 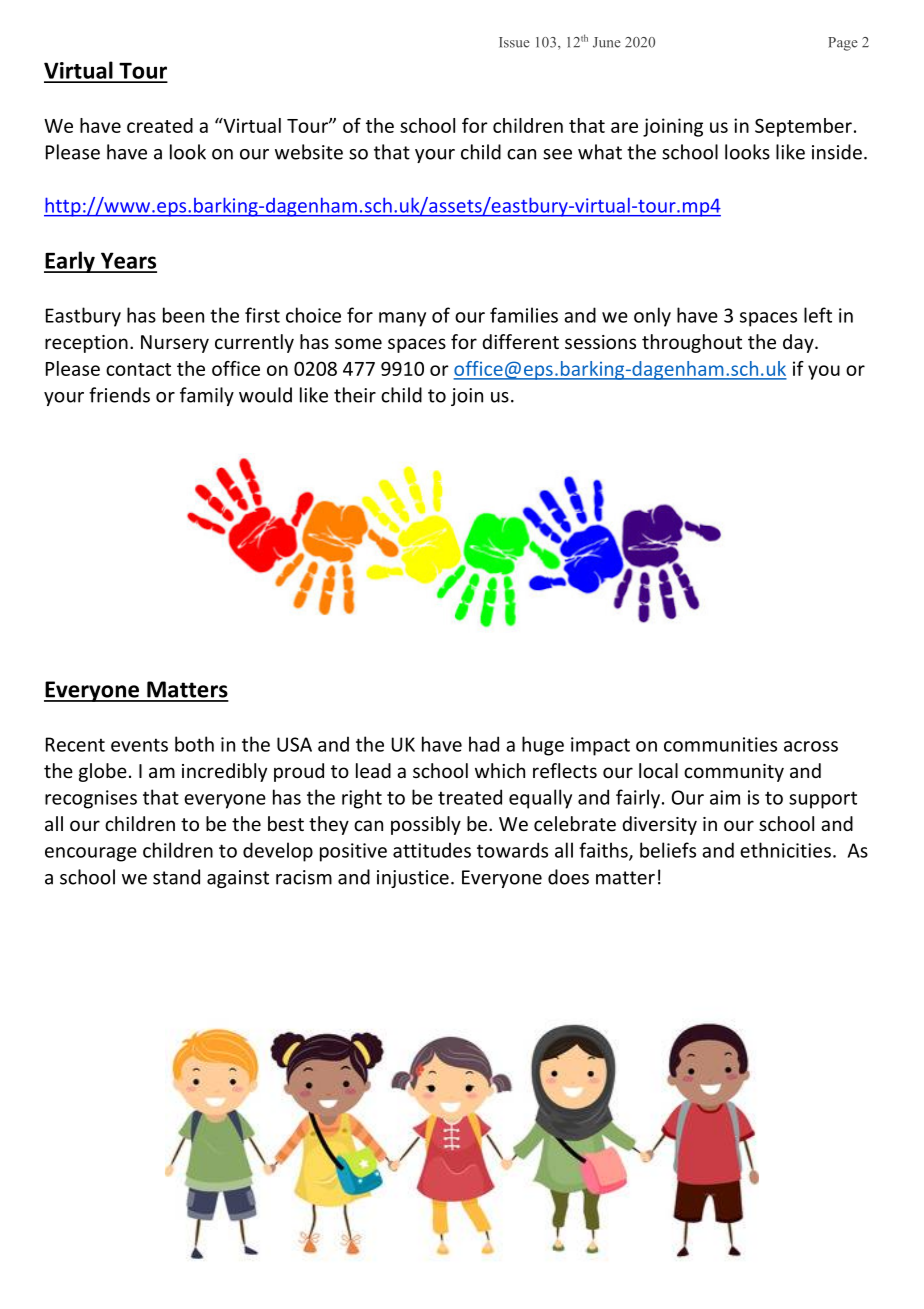 I want to click on attitudes, so click(x=432, y=850).
